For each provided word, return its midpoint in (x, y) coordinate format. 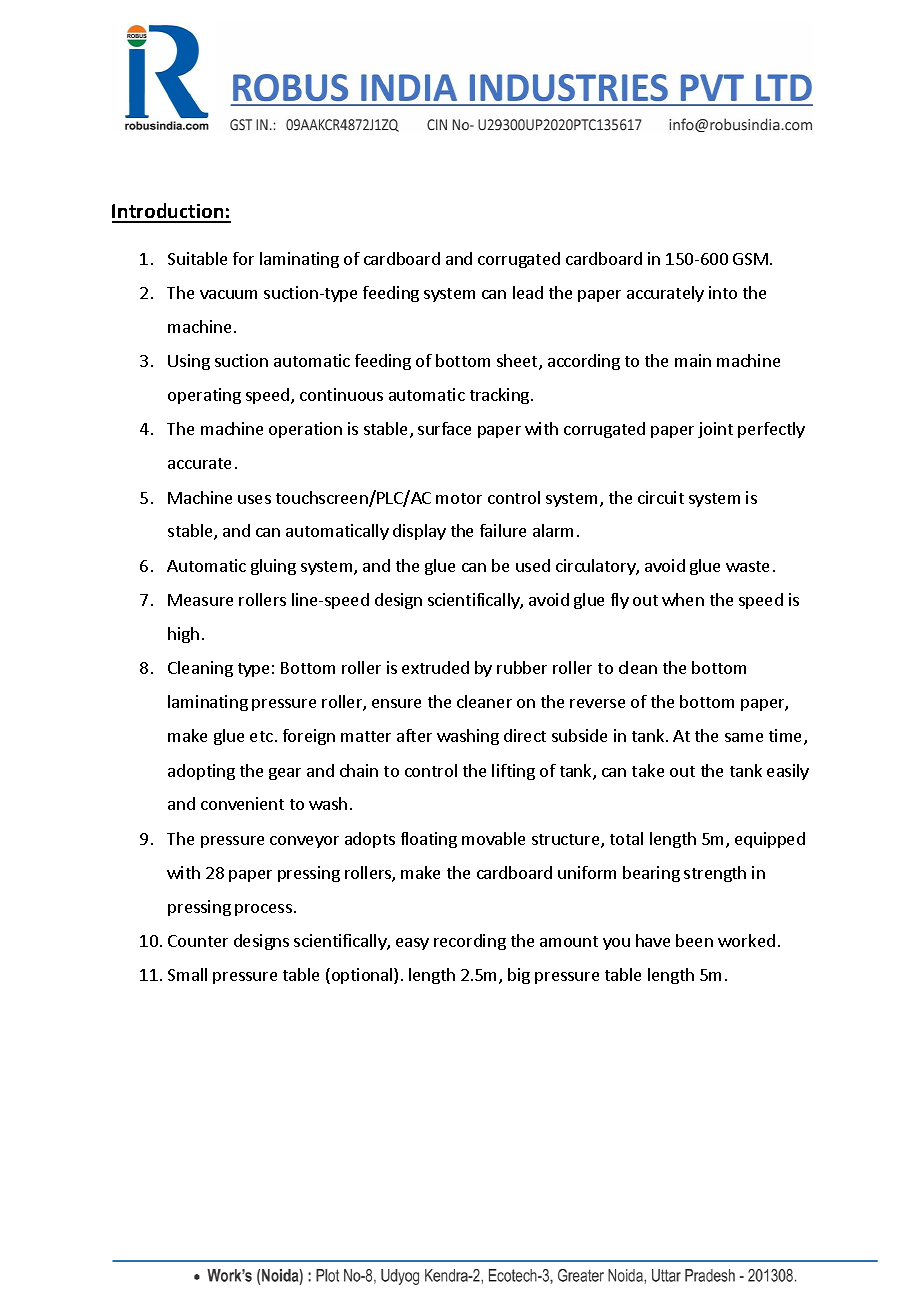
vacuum (228, 294)
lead (528, 292)
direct (525, 735)
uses (254, 499)
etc (261, 736)
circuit (661, 497)
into (723, 292)
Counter (198, 941)
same (744, 737)
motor (459, 498)
